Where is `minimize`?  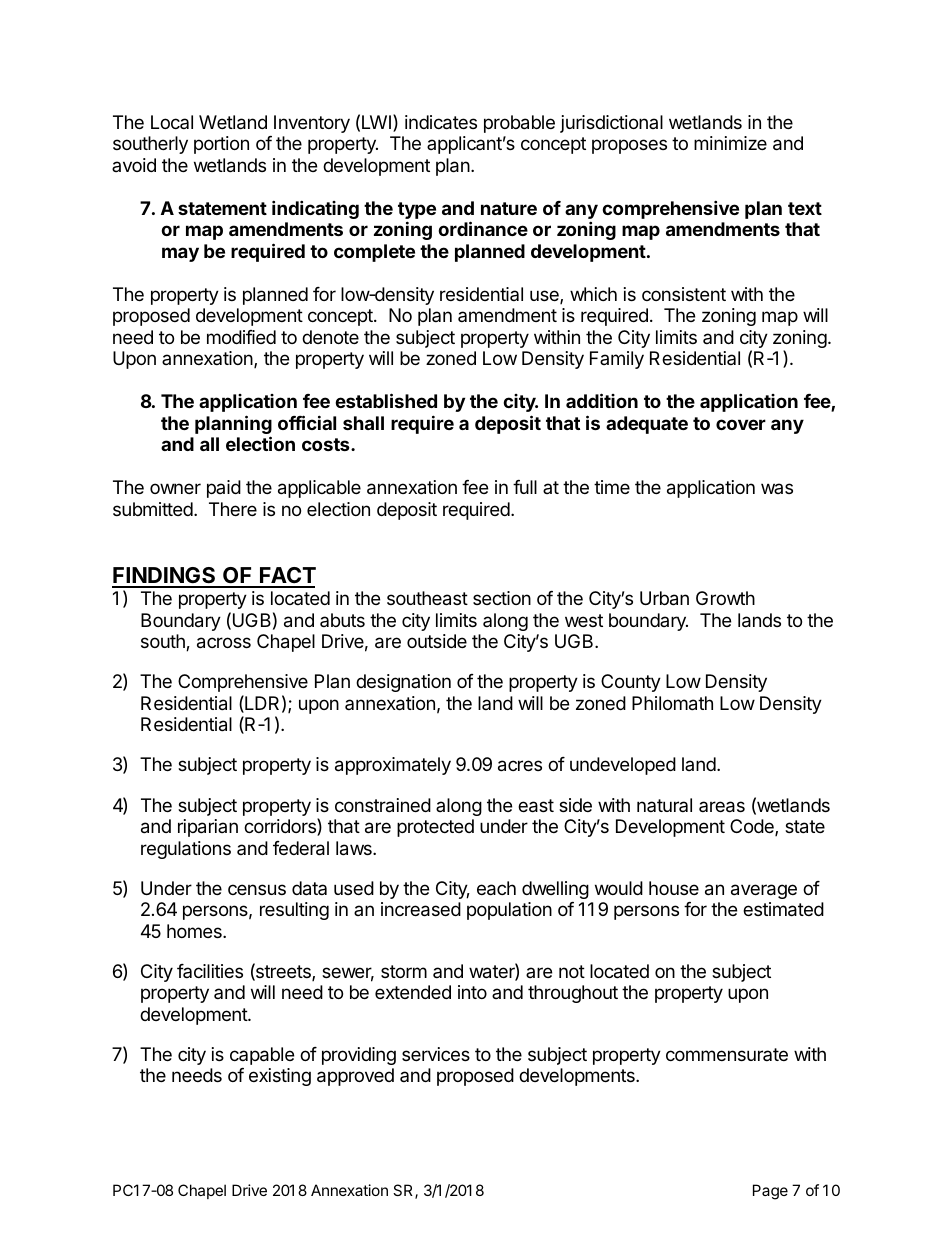 minimize is located at coordinates (730, 143).
